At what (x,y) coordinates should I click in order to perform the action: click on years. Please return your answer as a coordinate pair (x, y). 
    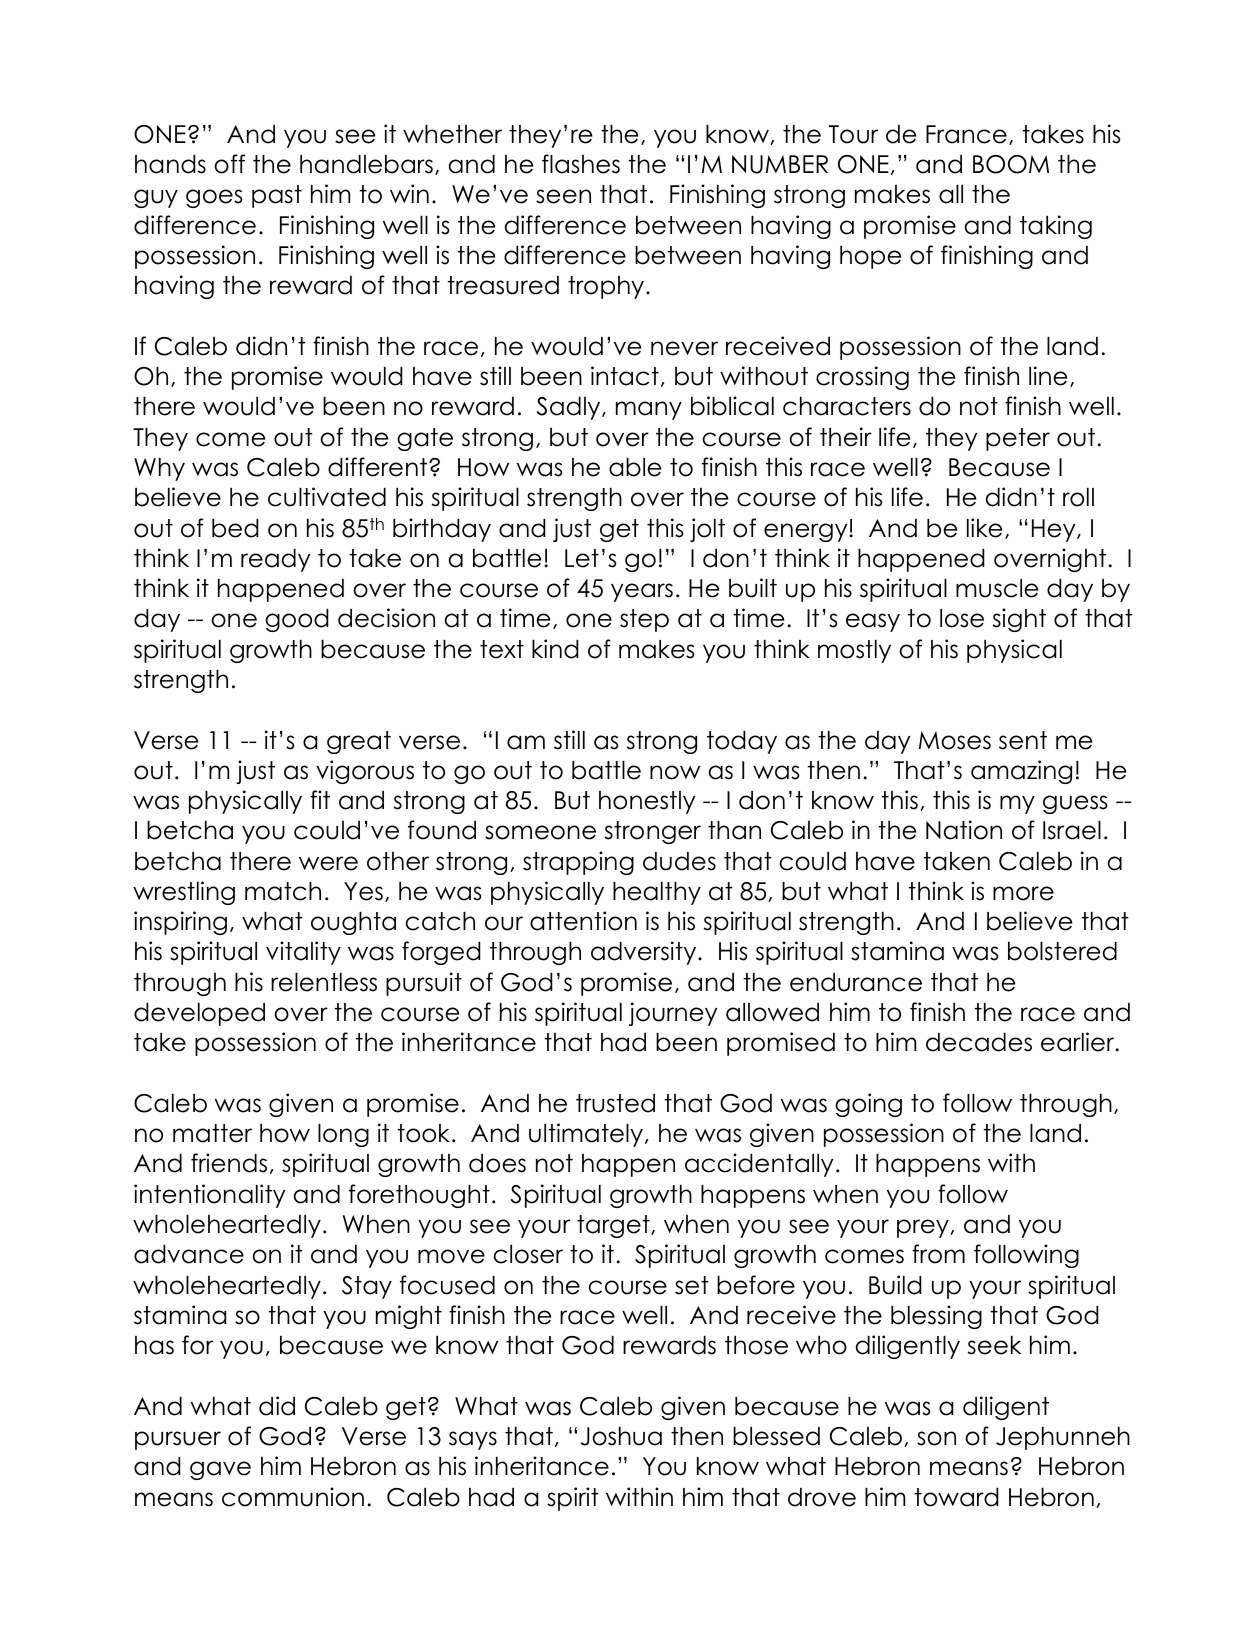
    Looking at the image, I should click on (642, 592).
